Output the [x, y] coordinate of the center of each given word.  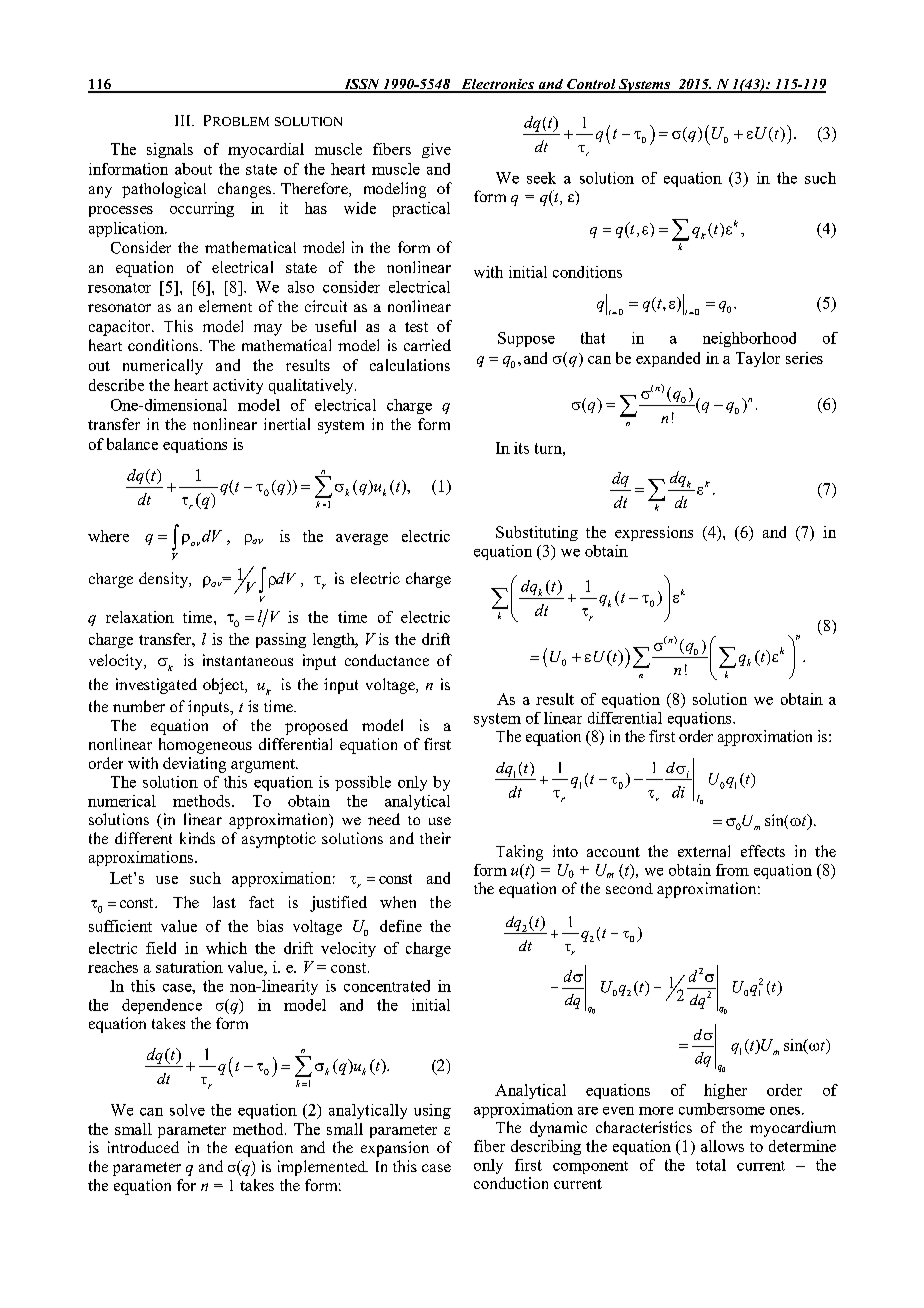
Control [591, 85]
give [436, 150]
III [184, 120]
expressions [654, 533]
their [435, 838]
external [704, 851]
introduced [143, 1147]
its [521, 448]
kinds [197, 838]
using [432, 1111]
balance [132, 444]
